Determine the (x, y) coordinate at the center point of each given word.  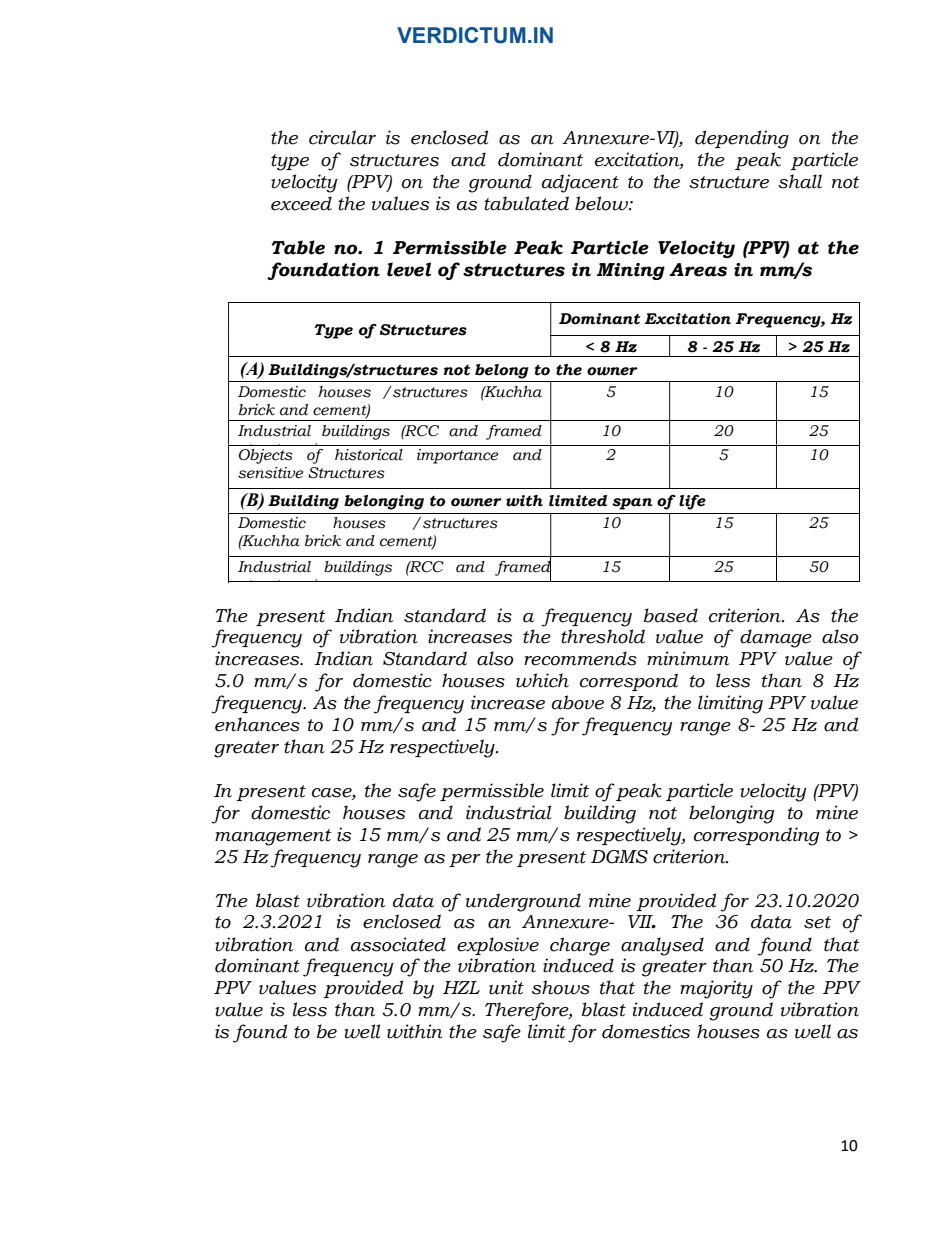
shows (561, 987)
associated (398, 944)
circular (342, 137)
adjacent (580, 183)
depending (742, 139)
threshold (603, 636)
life (692, 502)
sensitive (270, 473)
